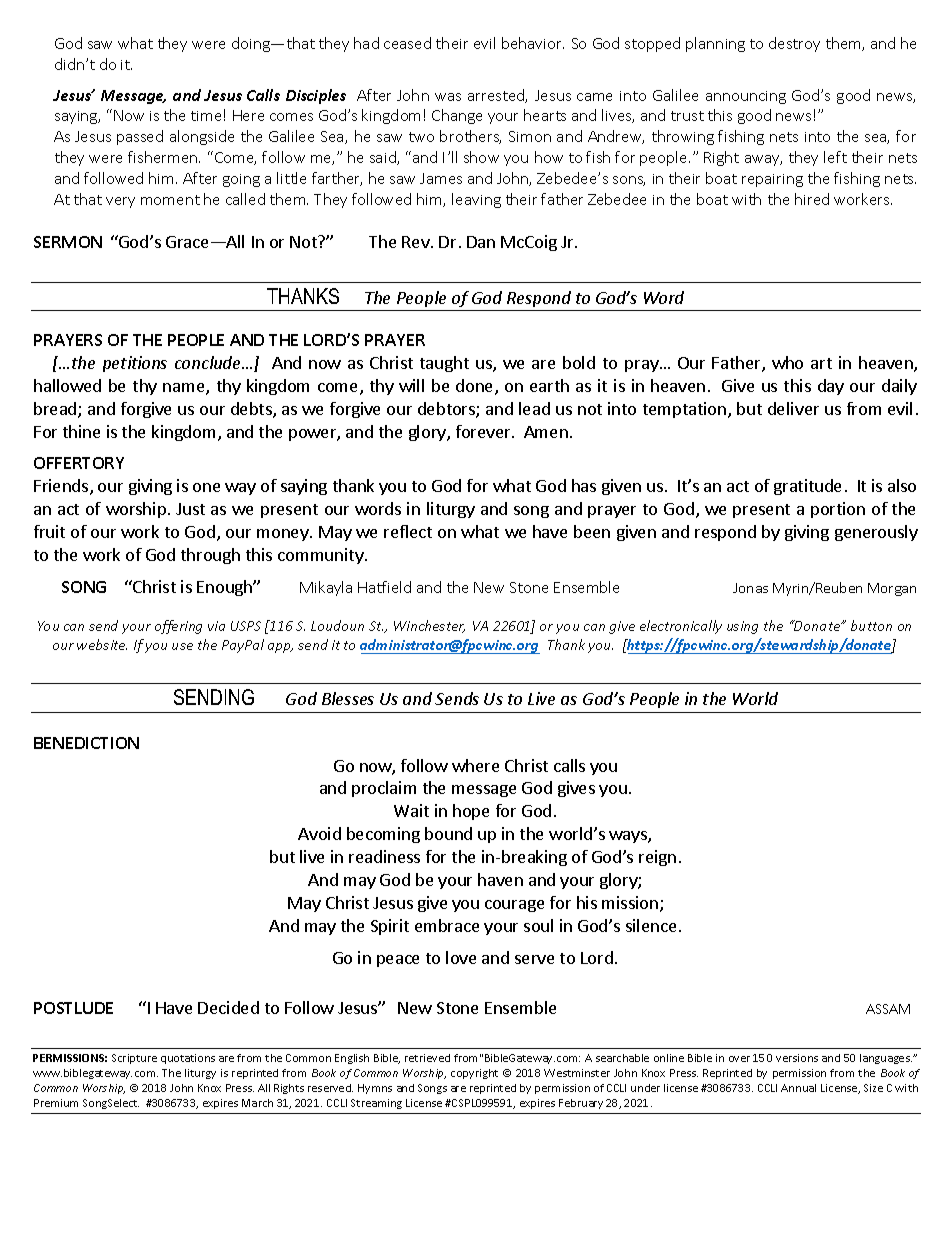  Describe the element at coordinates (794, 44) in the screenshot. I see `destroy` at that location.
